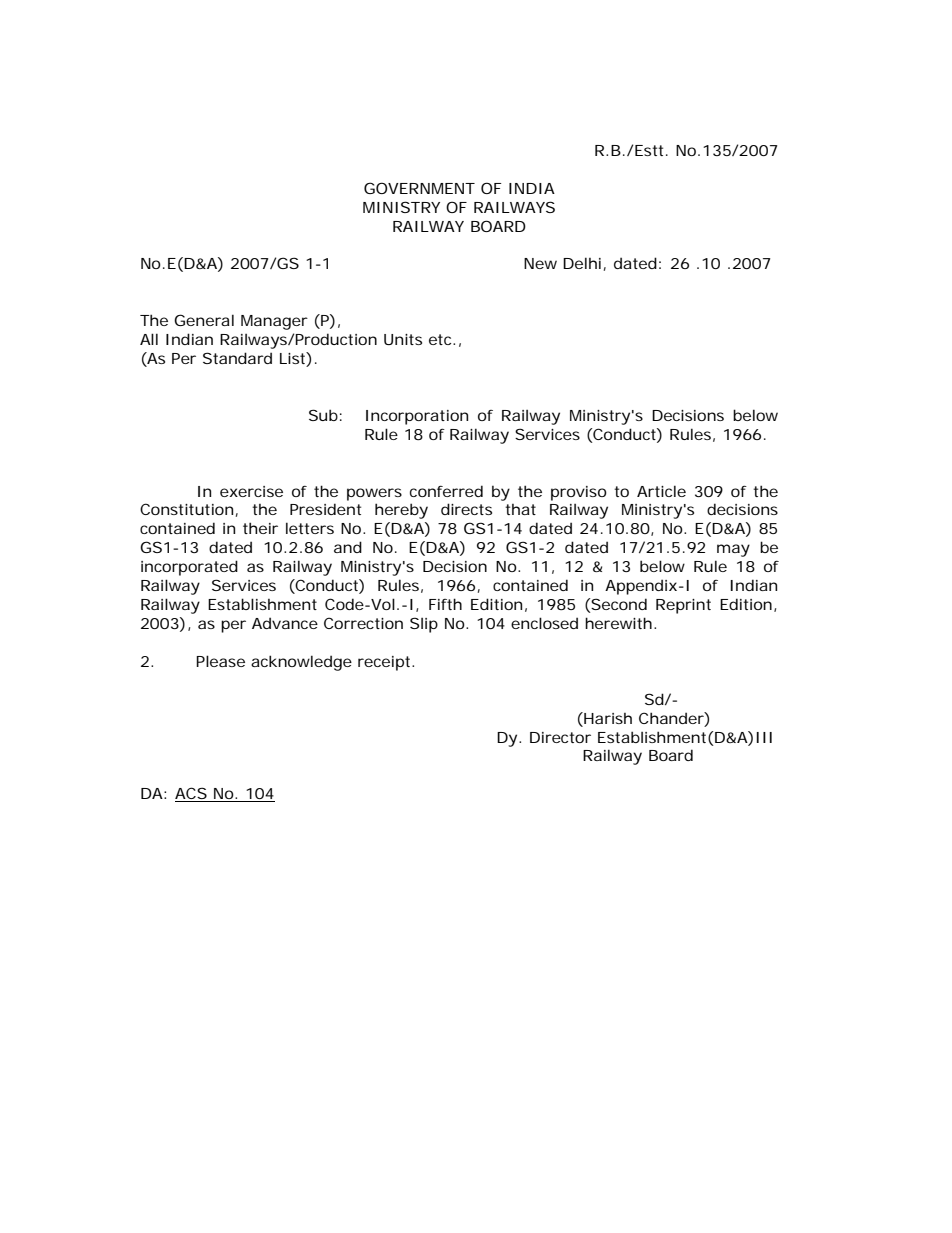 The width and height of the screenshot is (952, 1233). What do you see at coordinates (189, 568) in the screenshot?
I see `incorporated` at bounding box center [189, 568].
